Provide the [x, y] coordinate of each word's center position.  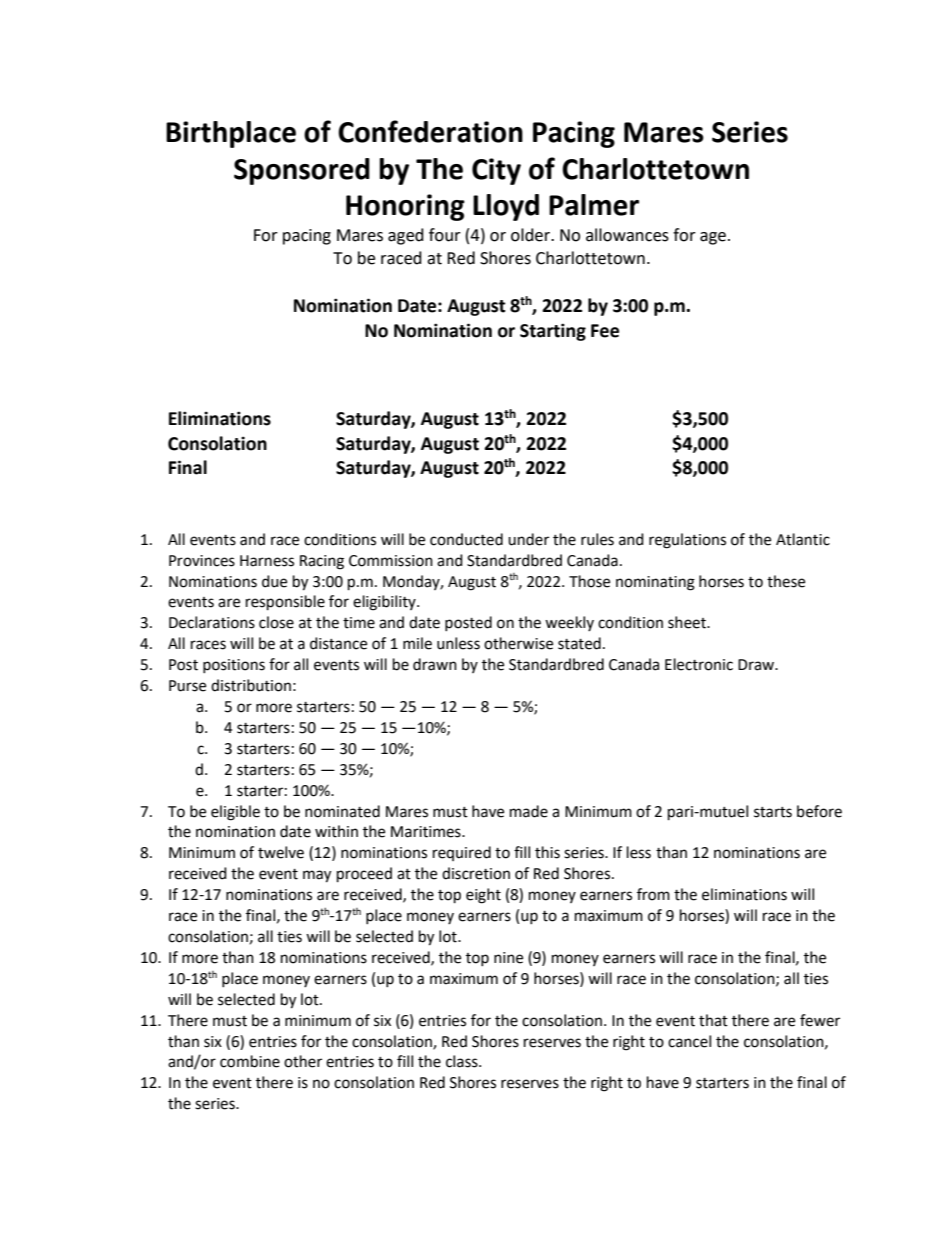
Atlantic [803, 539]
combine [250, 1061]
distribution [251, 685]
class [463, 1061]
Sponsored [302, 171]
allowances [627, 235]
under [528, 539]
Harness [267, 561]
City [496, 171]
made [529, 811]
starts [773, 812]
